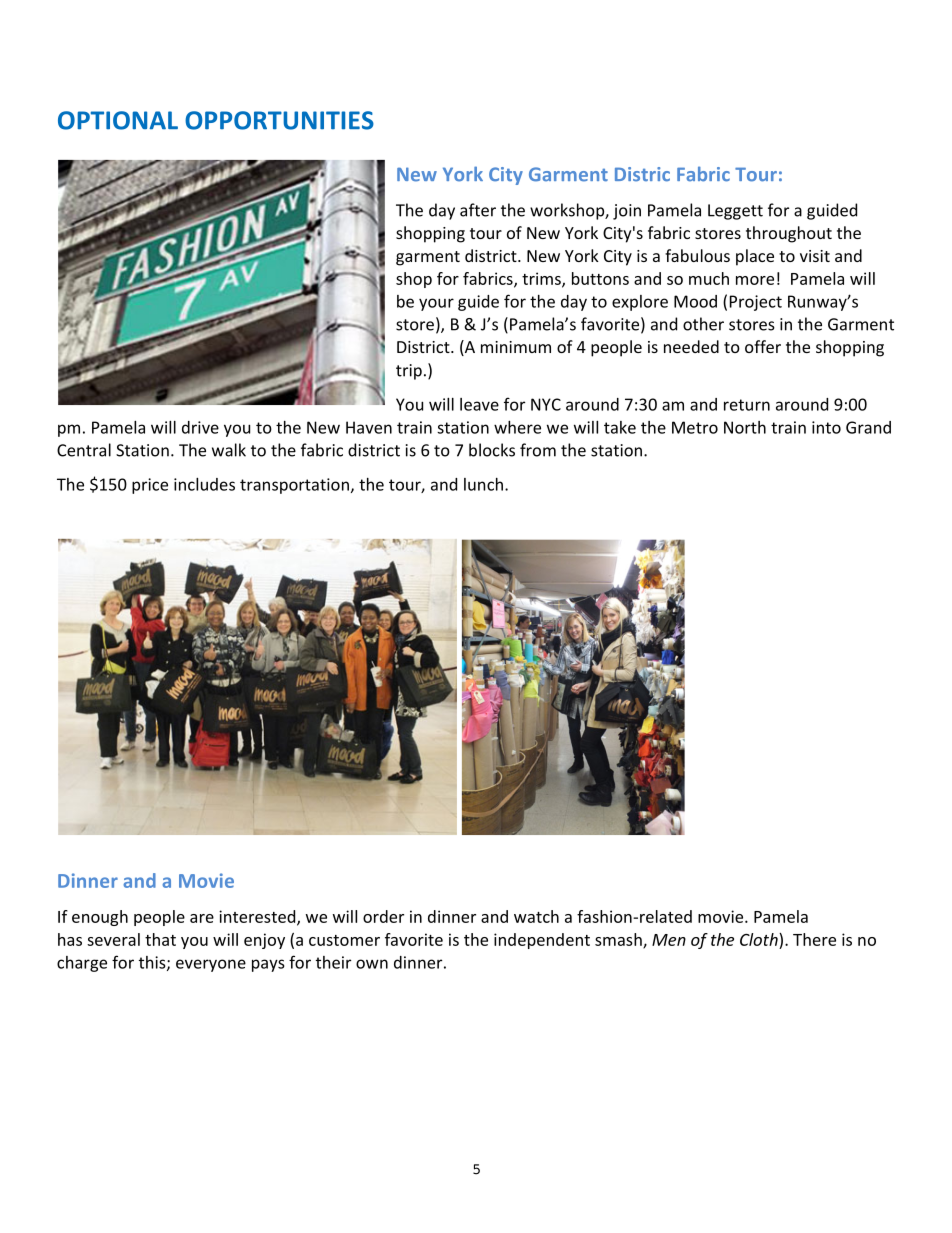 This screenshot has width=952, height=1233. I want to click on lunch, so click(483, 484).
